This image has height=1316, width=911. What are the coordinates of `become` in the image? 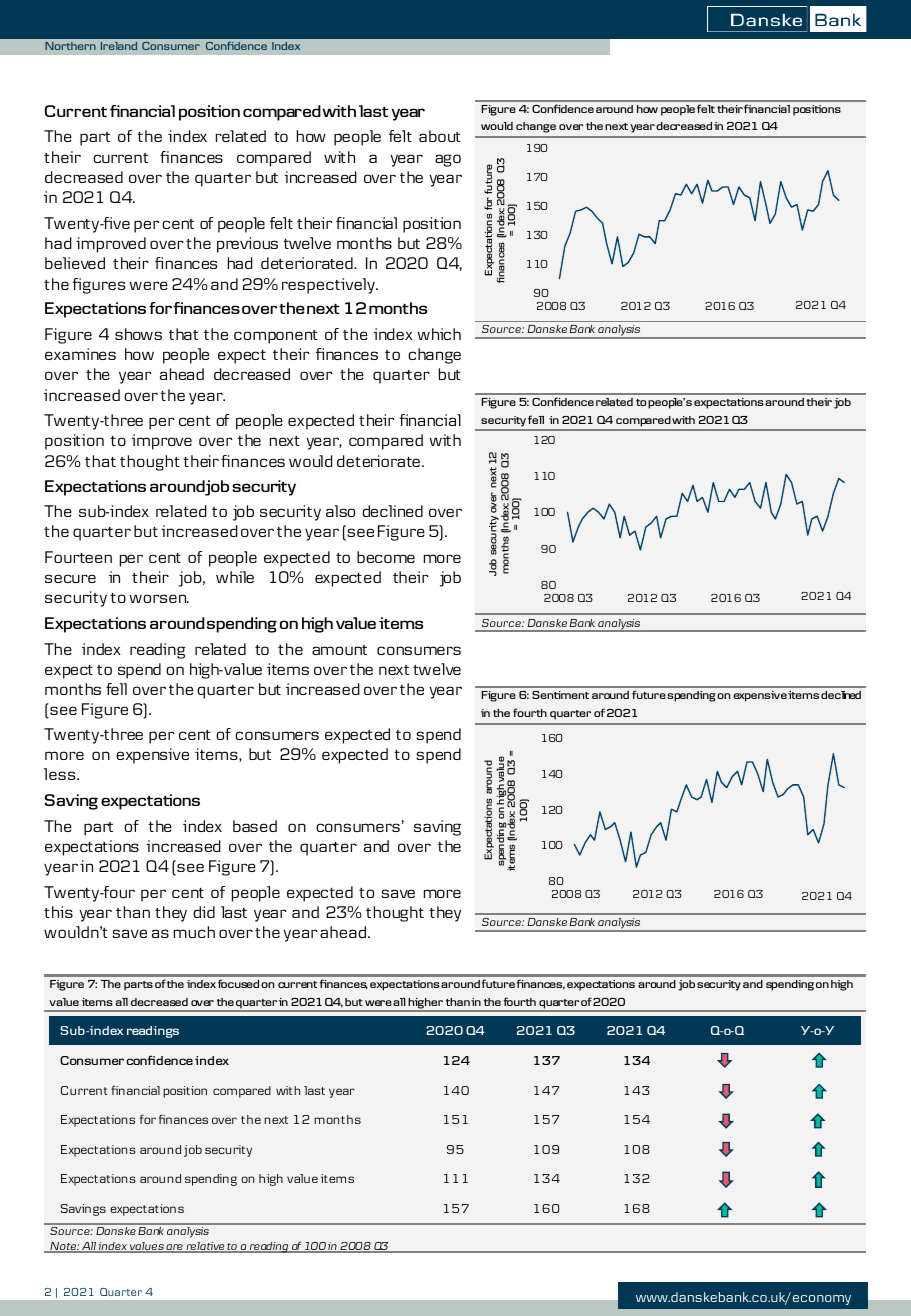 It's located at (386, 557).
